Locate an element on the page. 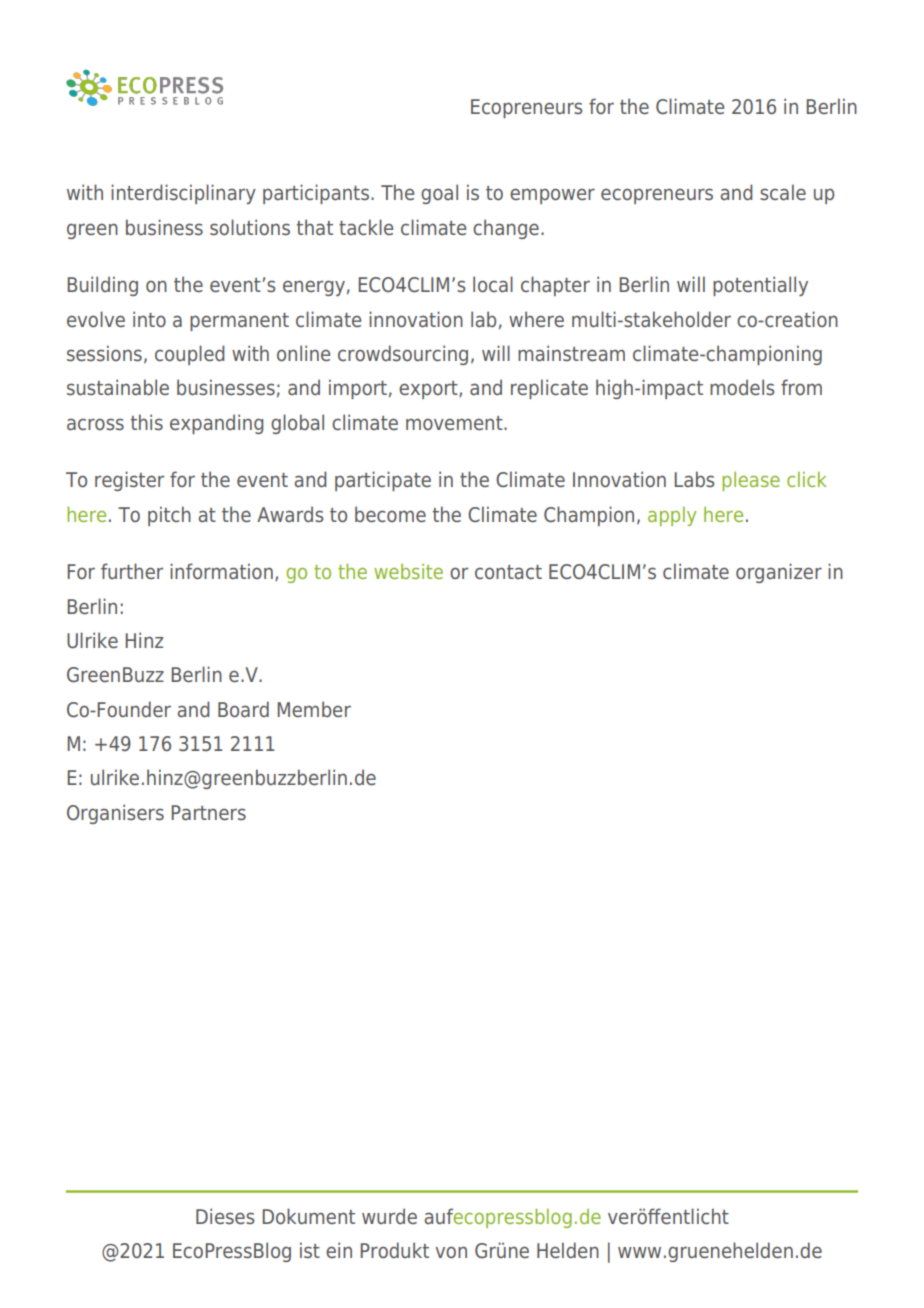  goal is located at coordinates (439, 194).
